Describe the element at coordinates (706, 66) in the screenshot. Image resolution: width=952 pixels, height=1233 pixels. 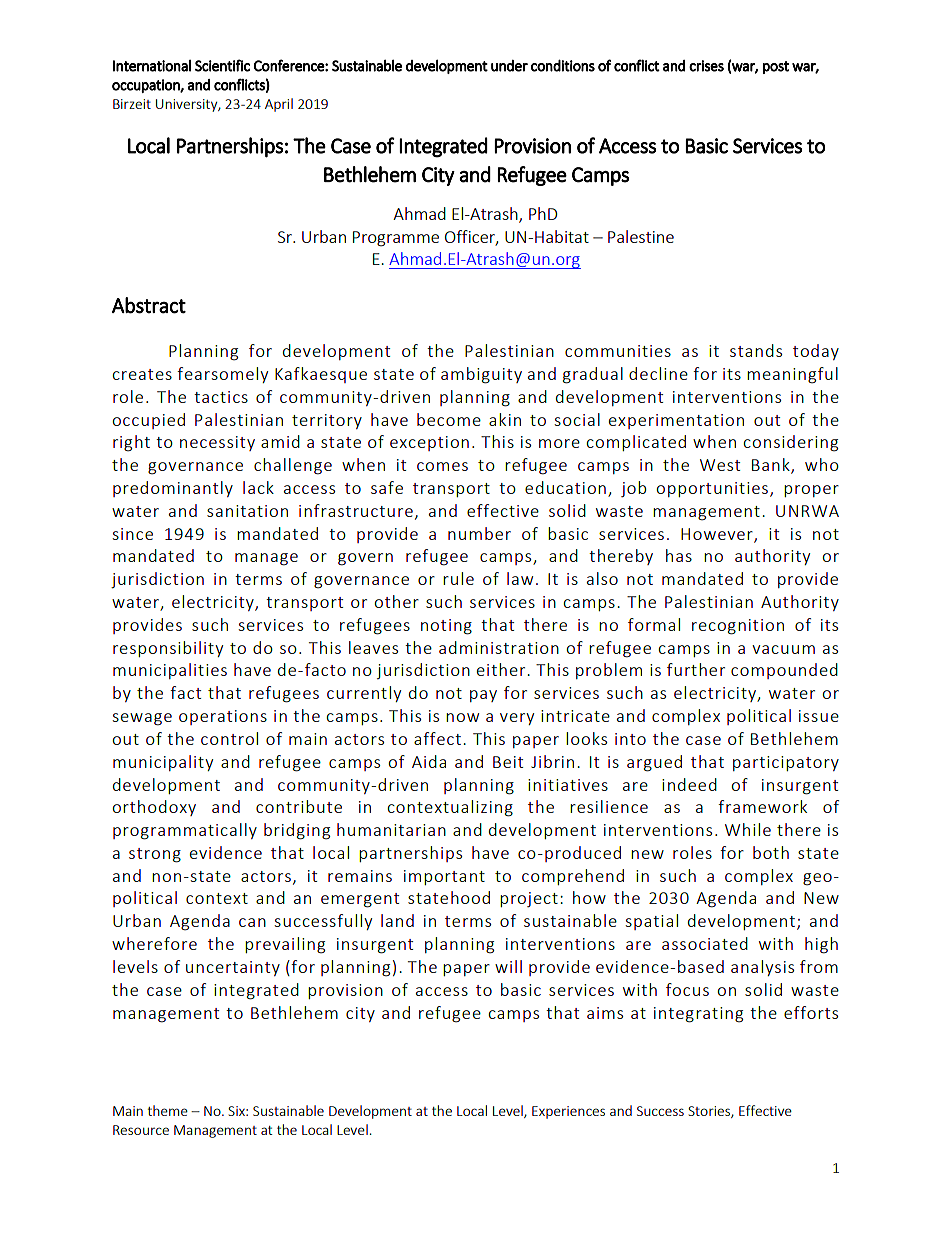
I see `crises` at that location.
